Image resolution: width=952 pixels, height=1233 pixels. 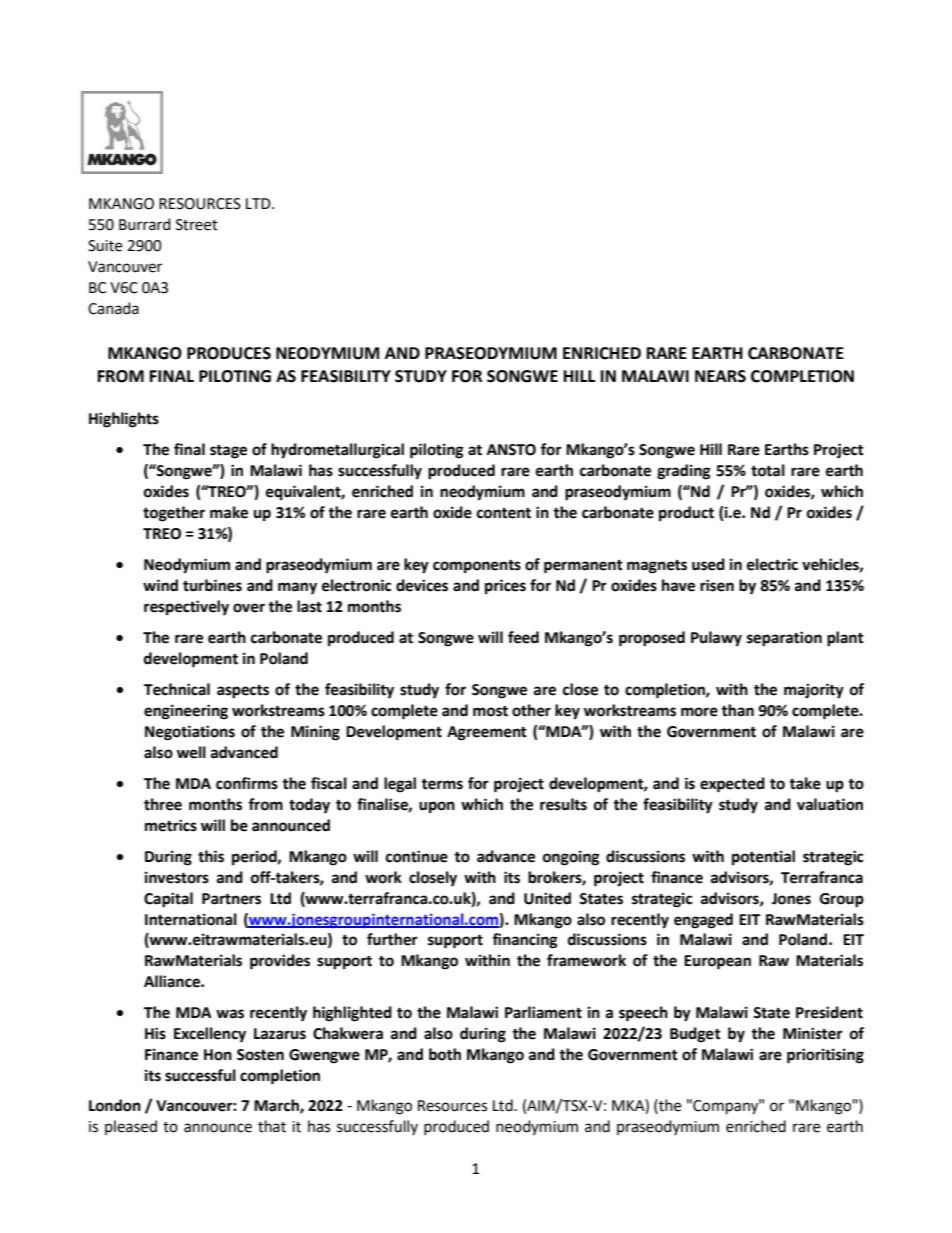 I want to click on financing, so click(x=525, y=941).
